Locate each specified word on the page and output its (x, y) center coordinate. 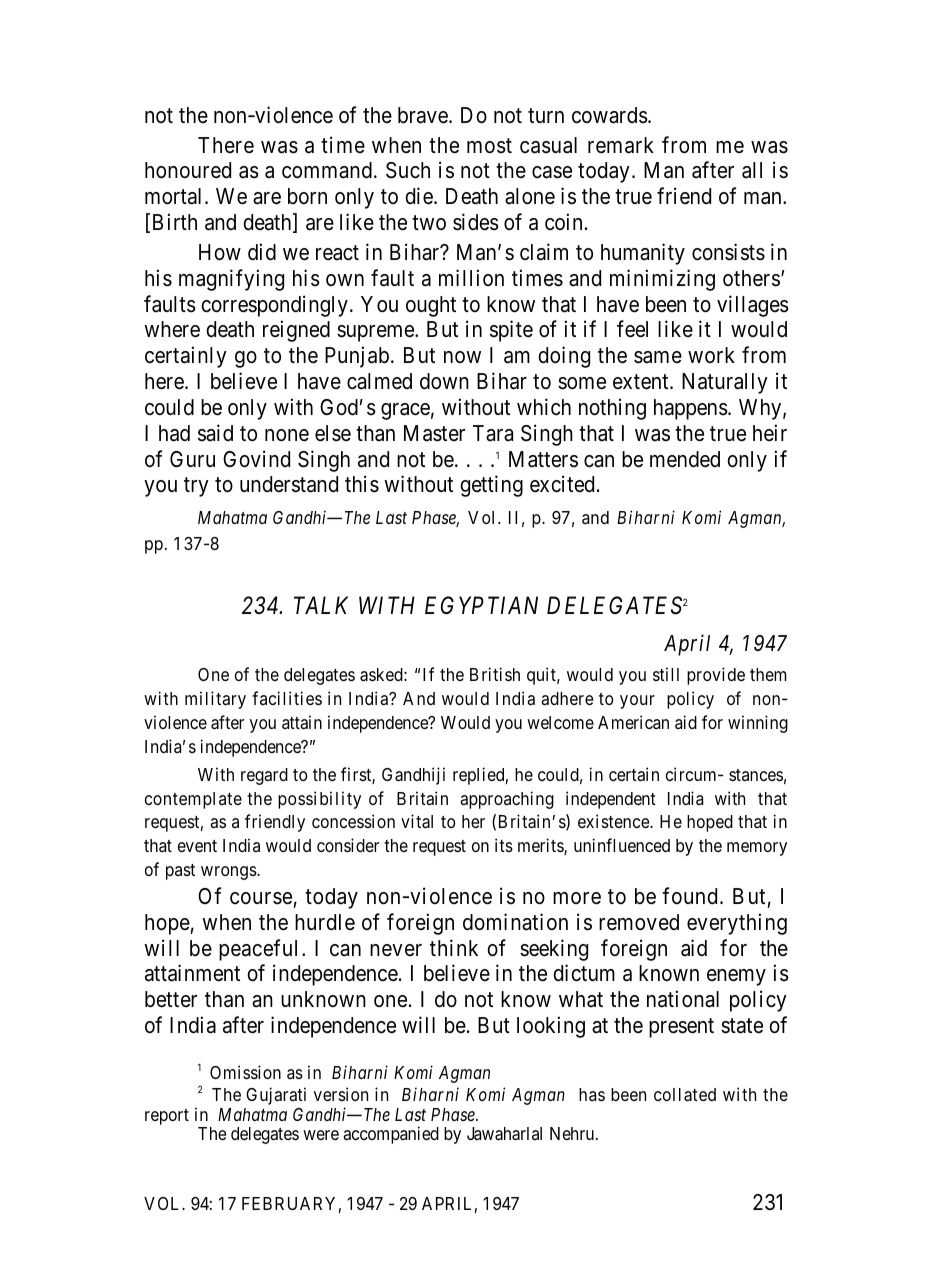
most (489, 146)
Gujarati (276, 1096)
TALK (321, 605)
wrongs (229, 873)
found (689, 896)
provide (716, 676)
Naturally (725, 383)
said (215, 433)
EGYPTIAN (481, 605)
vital (417, 821)
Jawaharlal (504, 1134)
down (444, 381)
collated (685, 1095)
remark (621, 145)
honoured (188, 170)
